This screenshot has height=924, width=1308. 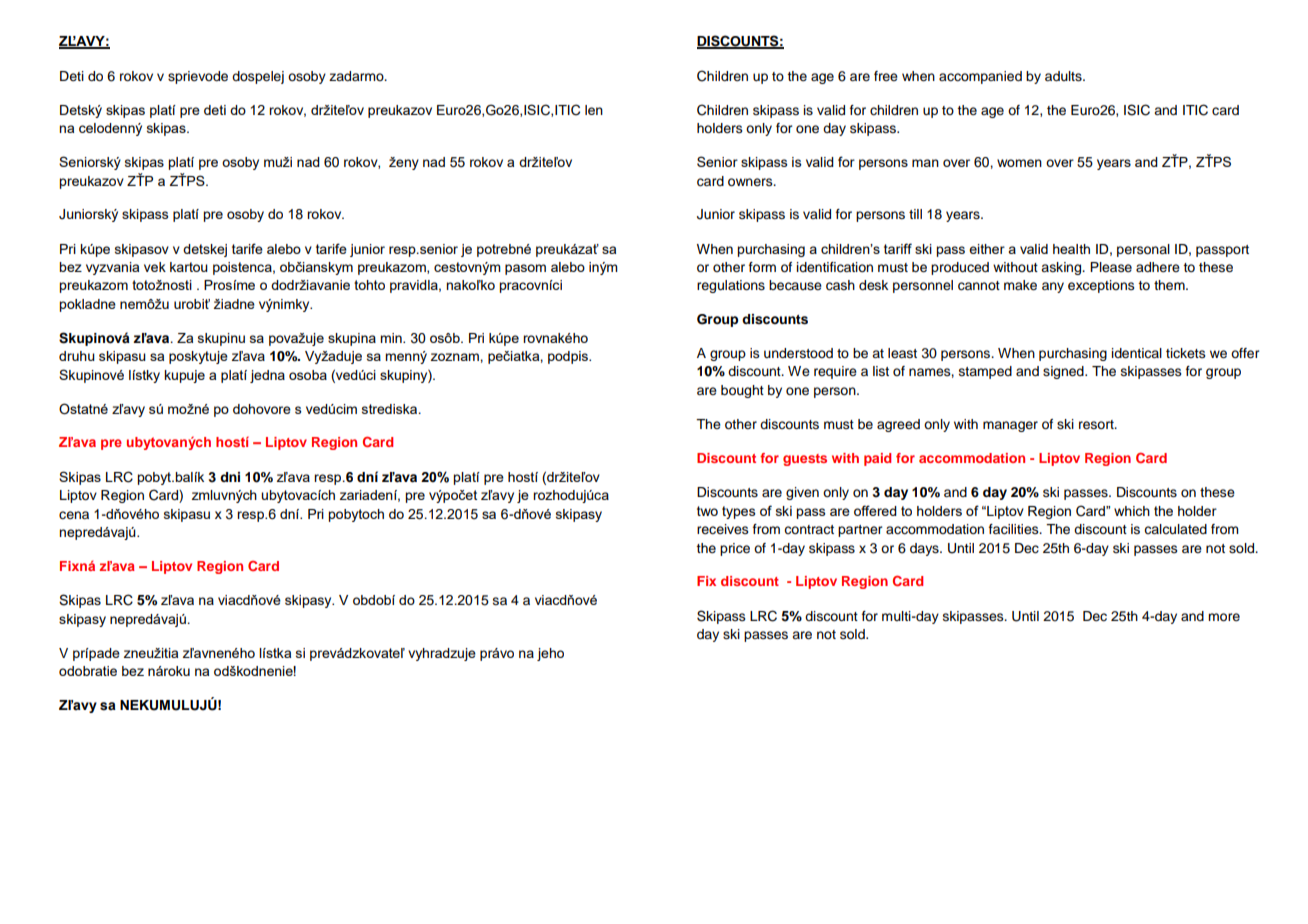 I want to click on health, so click(x=1071, y=249).
